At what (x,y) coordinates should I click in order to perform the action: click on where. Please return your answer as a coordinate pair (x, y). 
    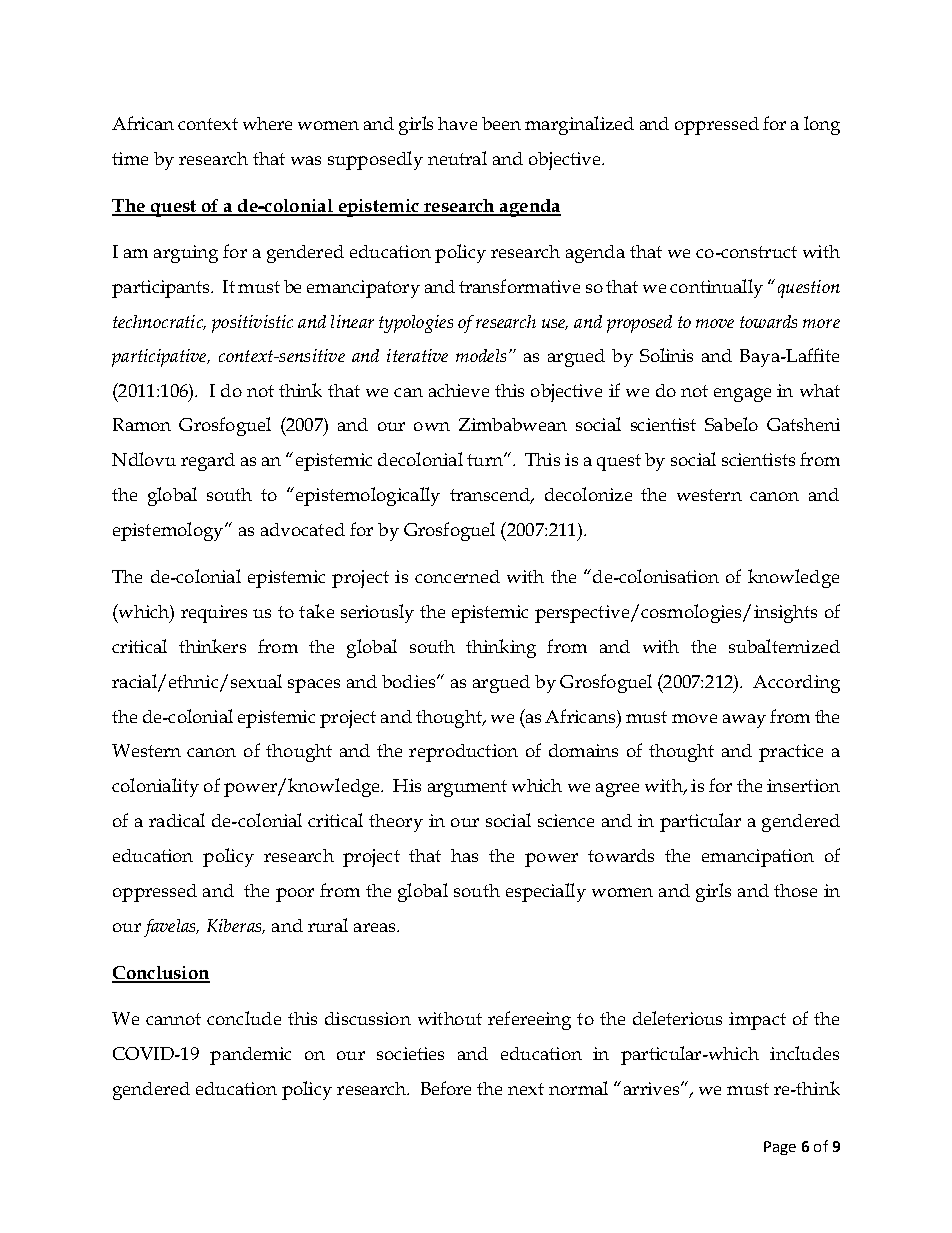
    Looking at the image, I should click on (267, 123).
